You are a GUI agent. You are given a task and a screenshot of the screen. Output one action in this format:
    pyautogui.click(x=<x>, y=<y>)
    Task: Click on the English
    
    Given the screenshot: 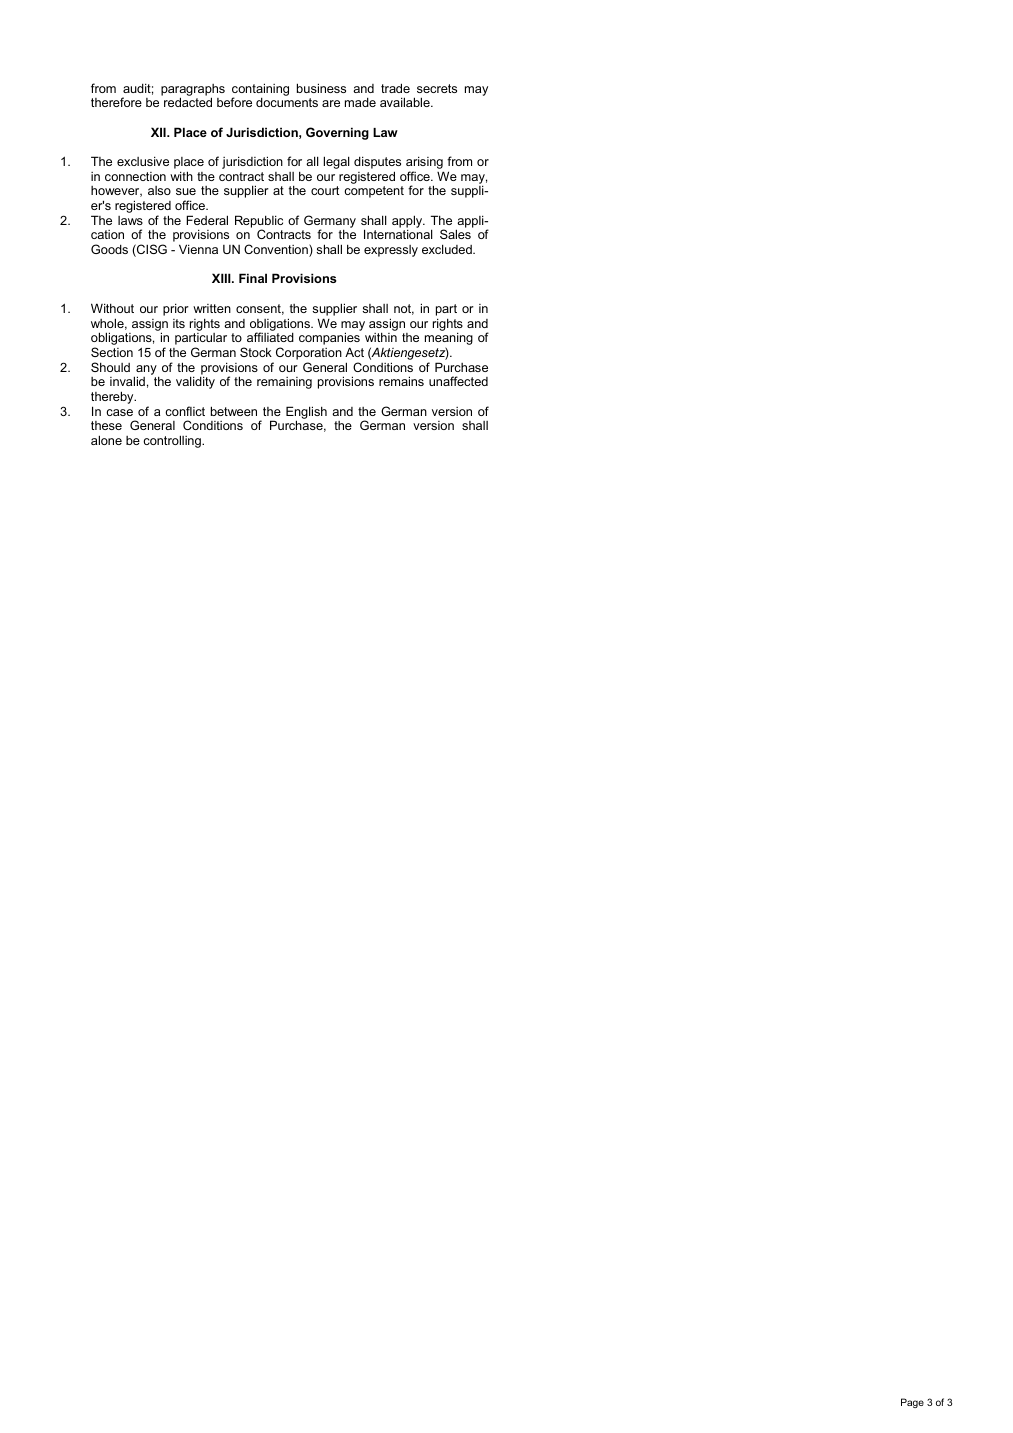 What is the action you would take?
    pyautogui.click(x=306, y=413)
